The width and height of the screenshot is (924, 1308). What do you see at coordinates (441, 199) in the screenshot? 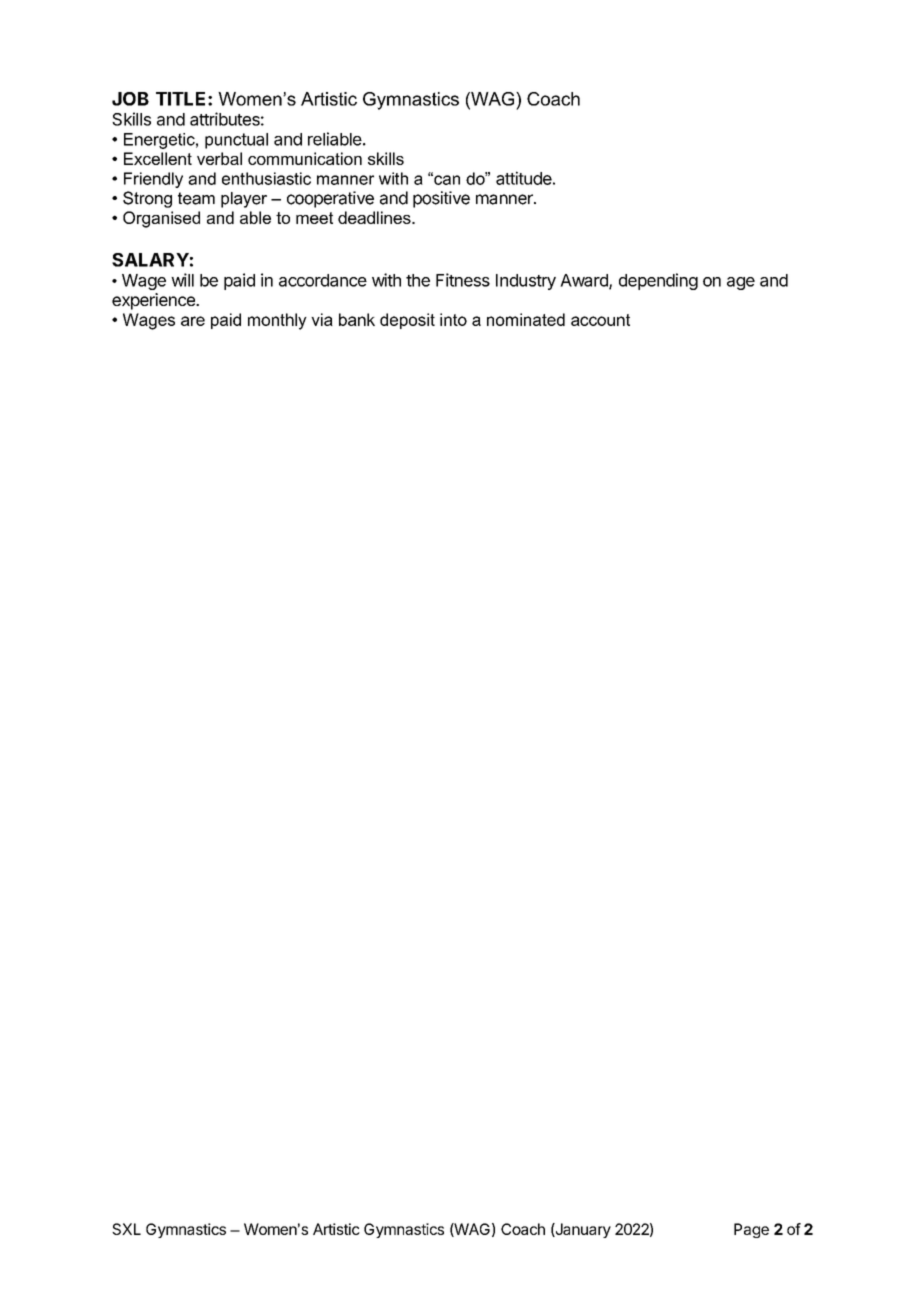
I see `positive` at bounding box center [441, 199].
